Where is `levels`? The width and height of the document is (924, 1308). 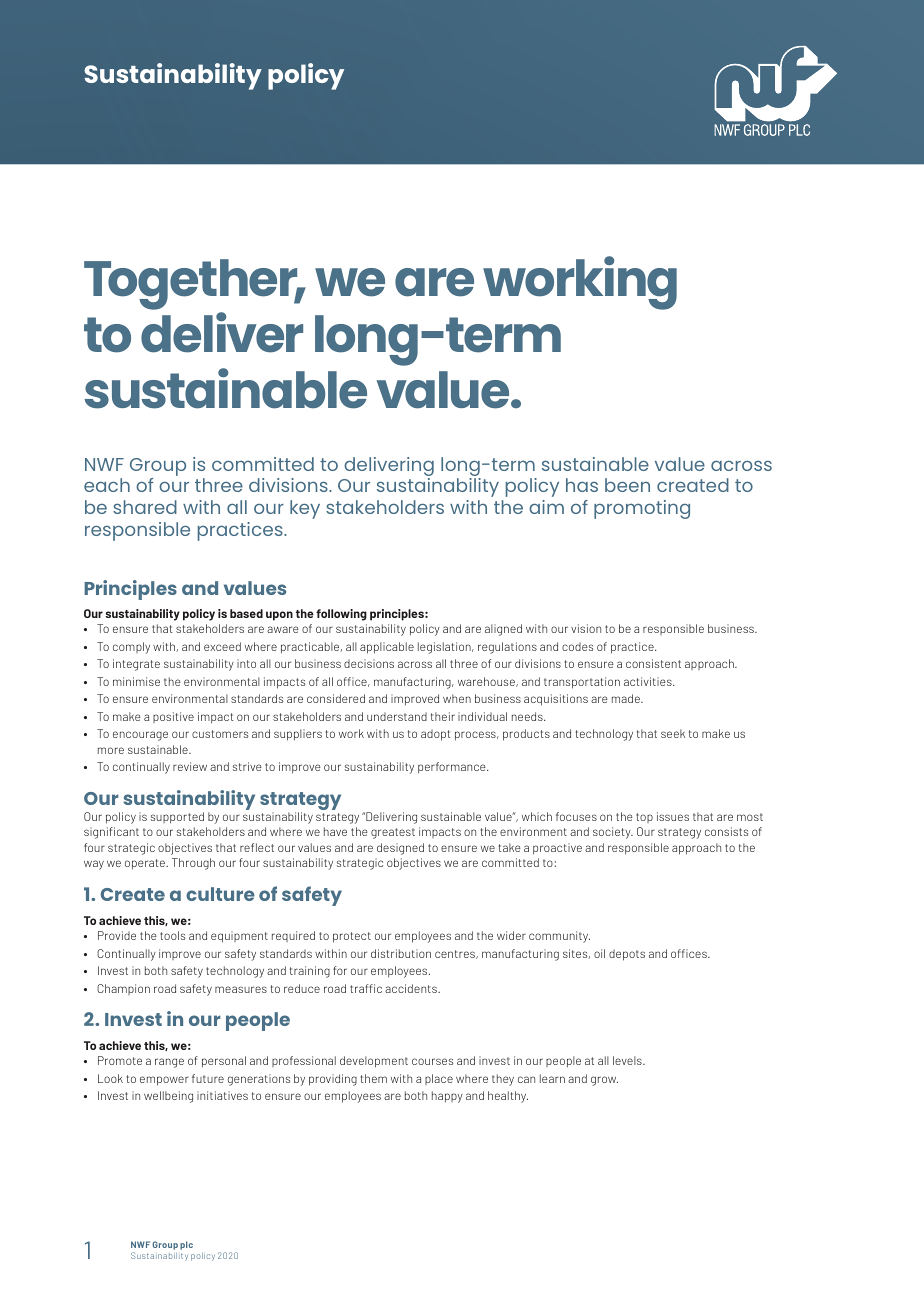
levels is located at coordinates (628, 1060).
